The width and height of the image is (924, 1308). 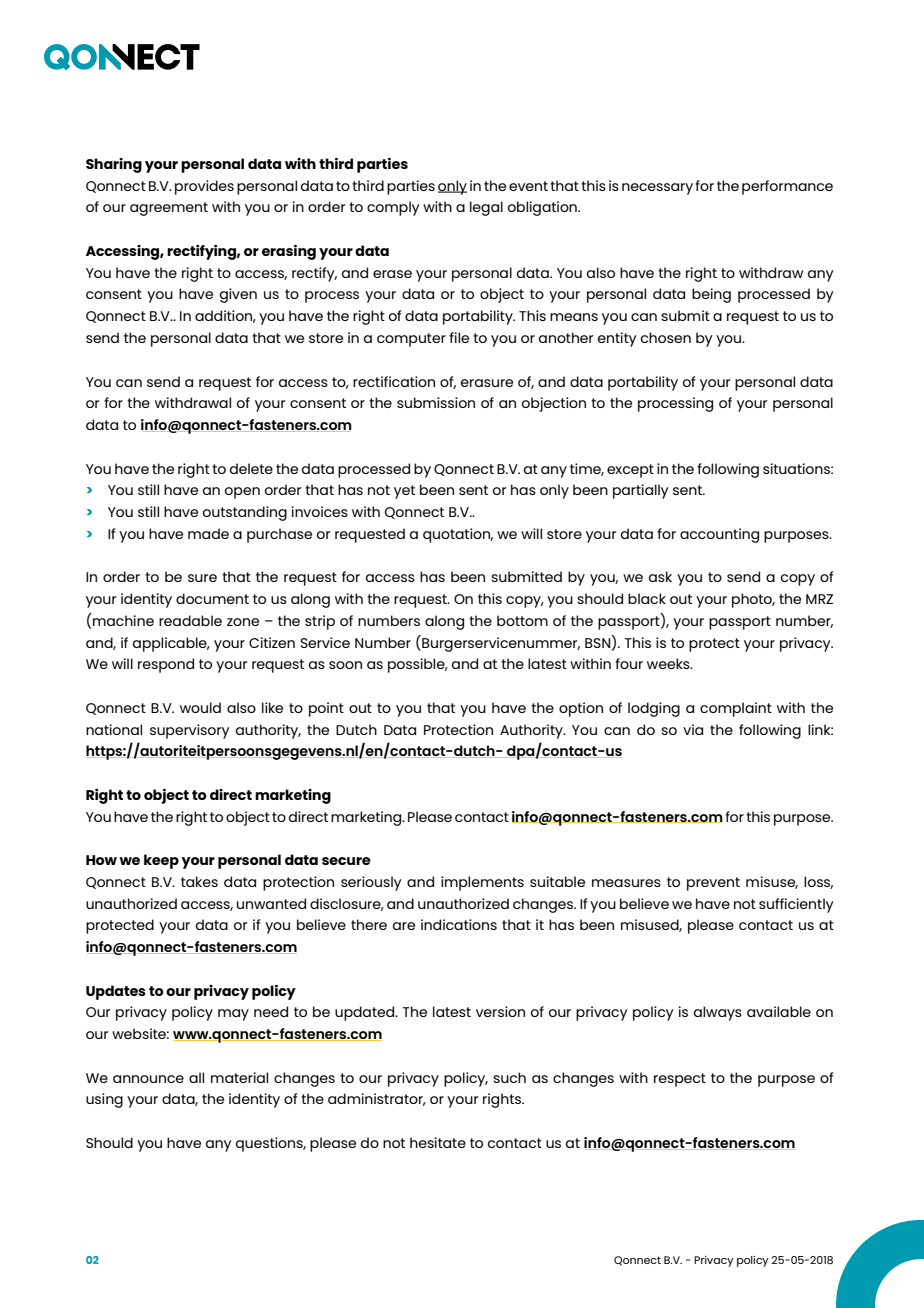 What do you see at coordinates (796, 905) in the image?
I see `sufficiently` at bounding box center [796, 905].
